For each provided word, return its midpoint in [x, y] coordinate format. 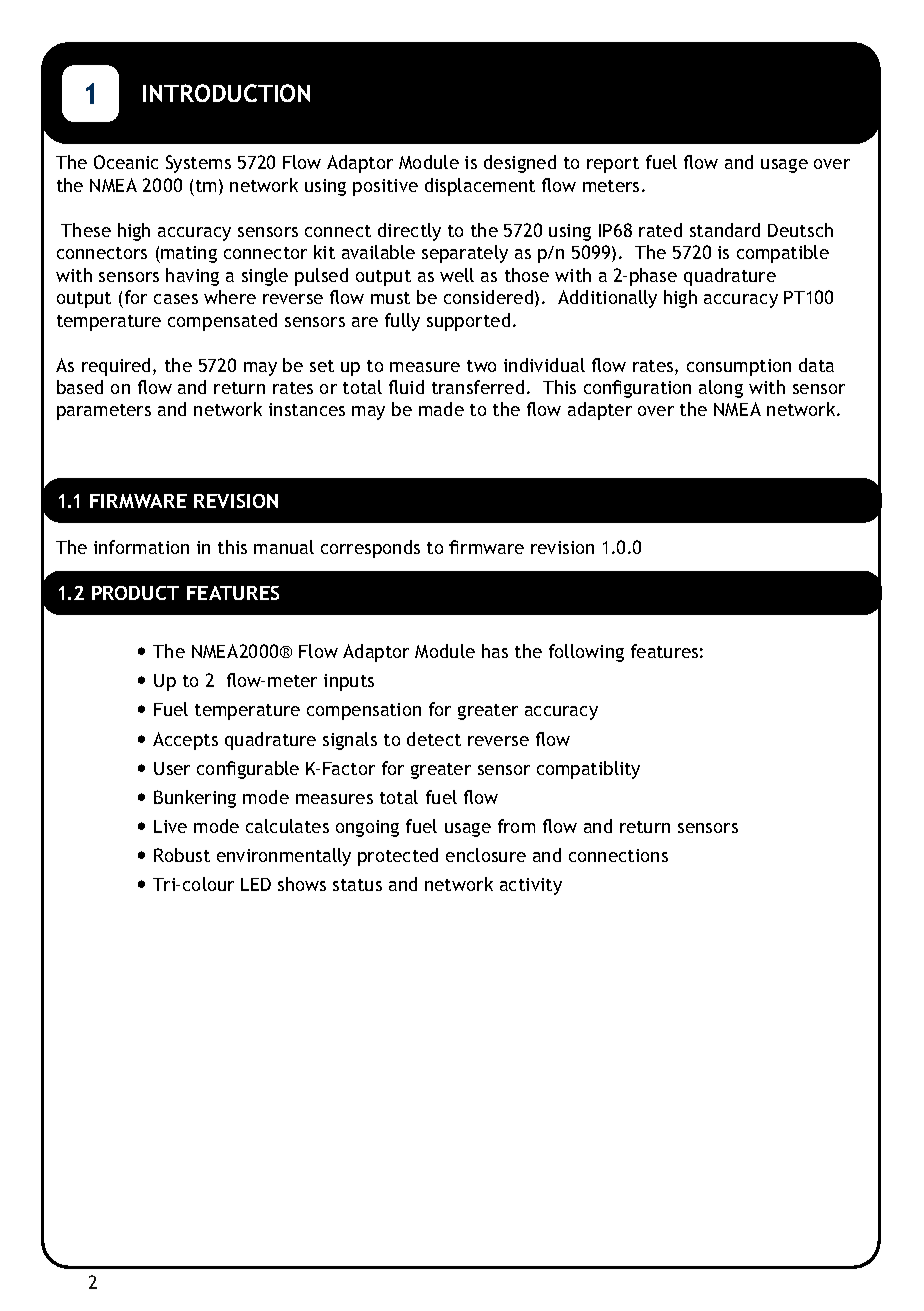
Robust [182, 855]
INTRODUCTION [226, 93]
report [613, 165]
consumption [739, 367]
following [586, 653]
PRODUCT [135, 593]
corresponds [370, 549]
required [118, 367]
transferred [478, 387]
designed [520, 164]
